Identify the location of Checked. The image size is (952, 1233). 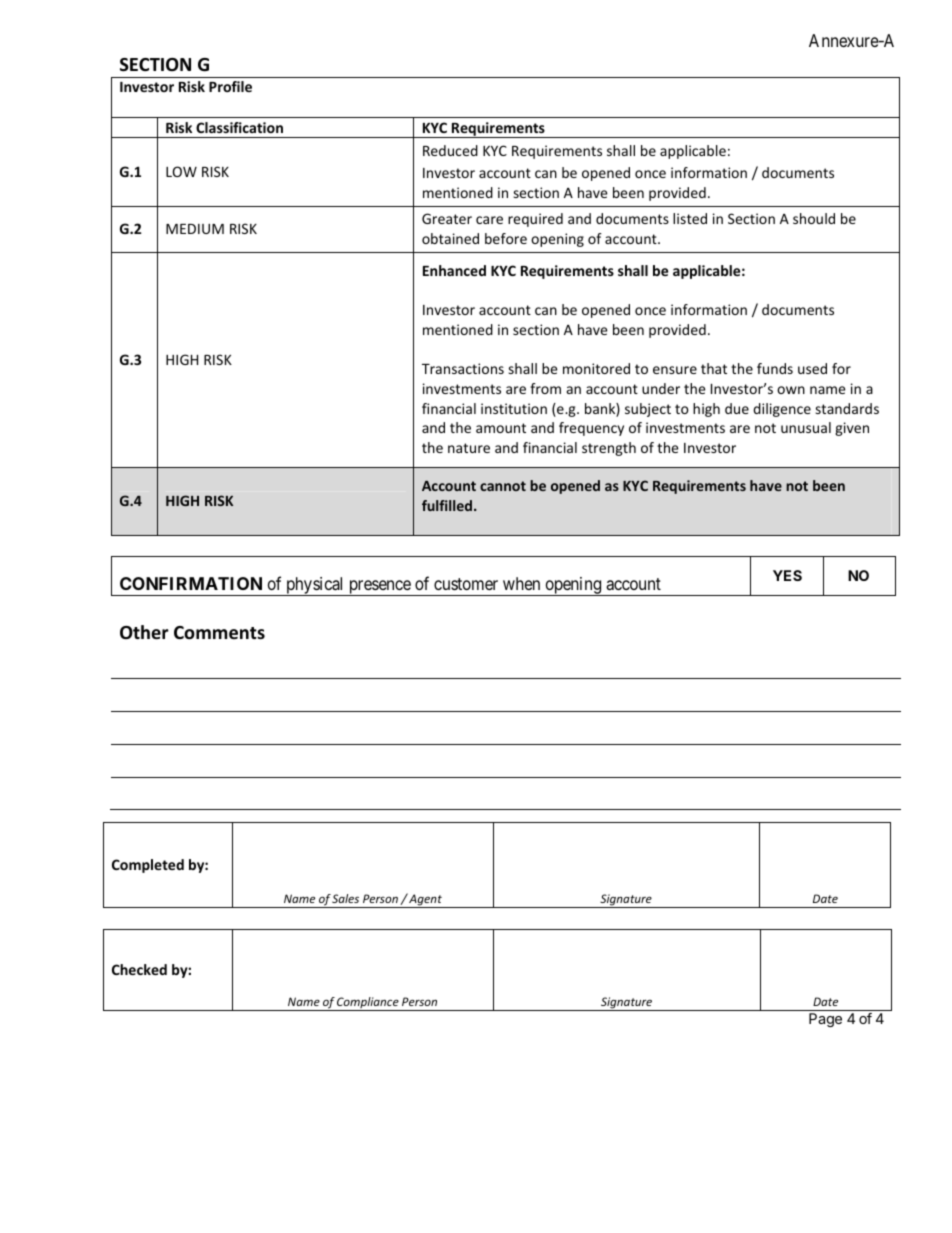
(139, 969).
